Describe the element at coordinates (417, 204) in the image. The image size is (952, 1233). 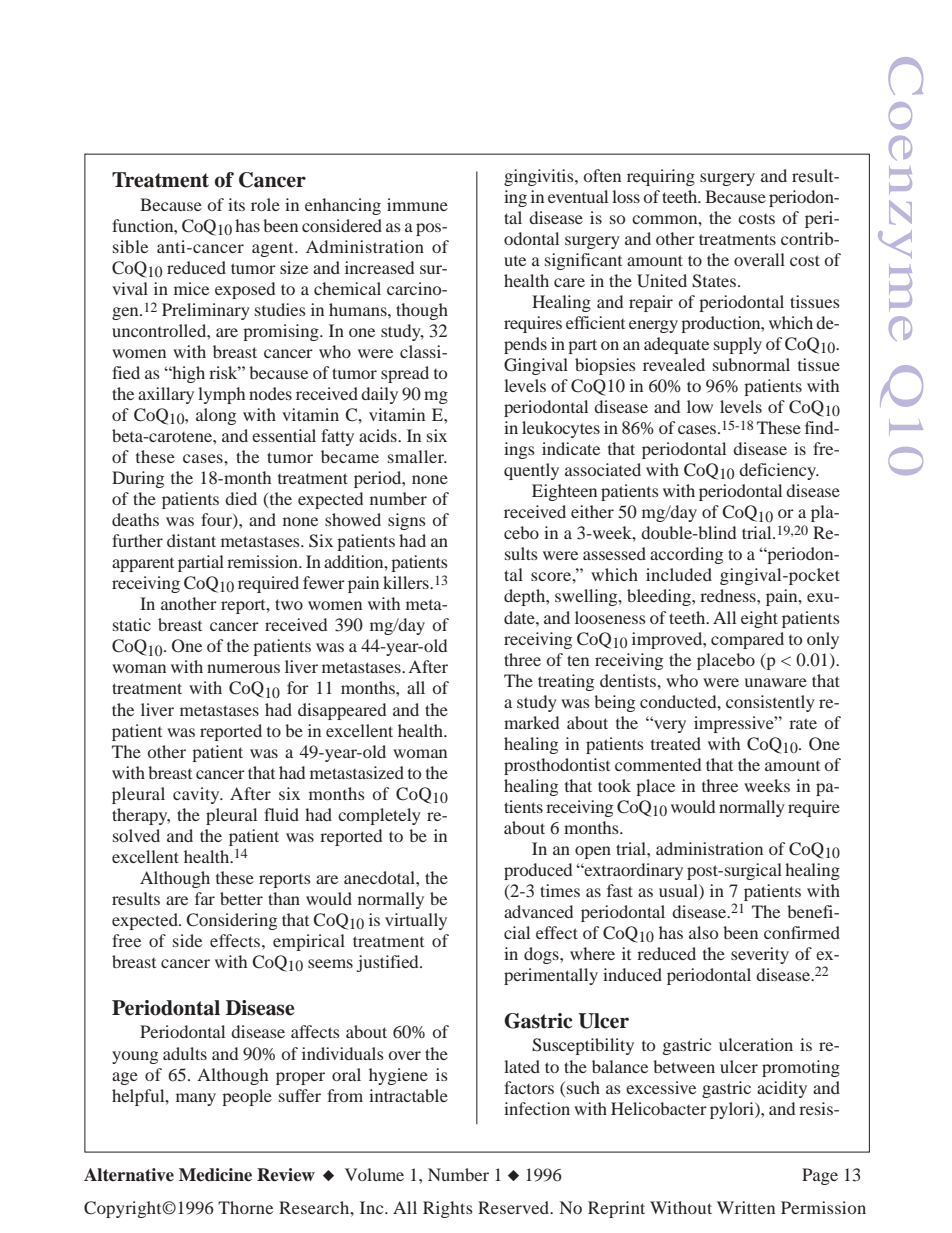
I see `immune` at that location.
